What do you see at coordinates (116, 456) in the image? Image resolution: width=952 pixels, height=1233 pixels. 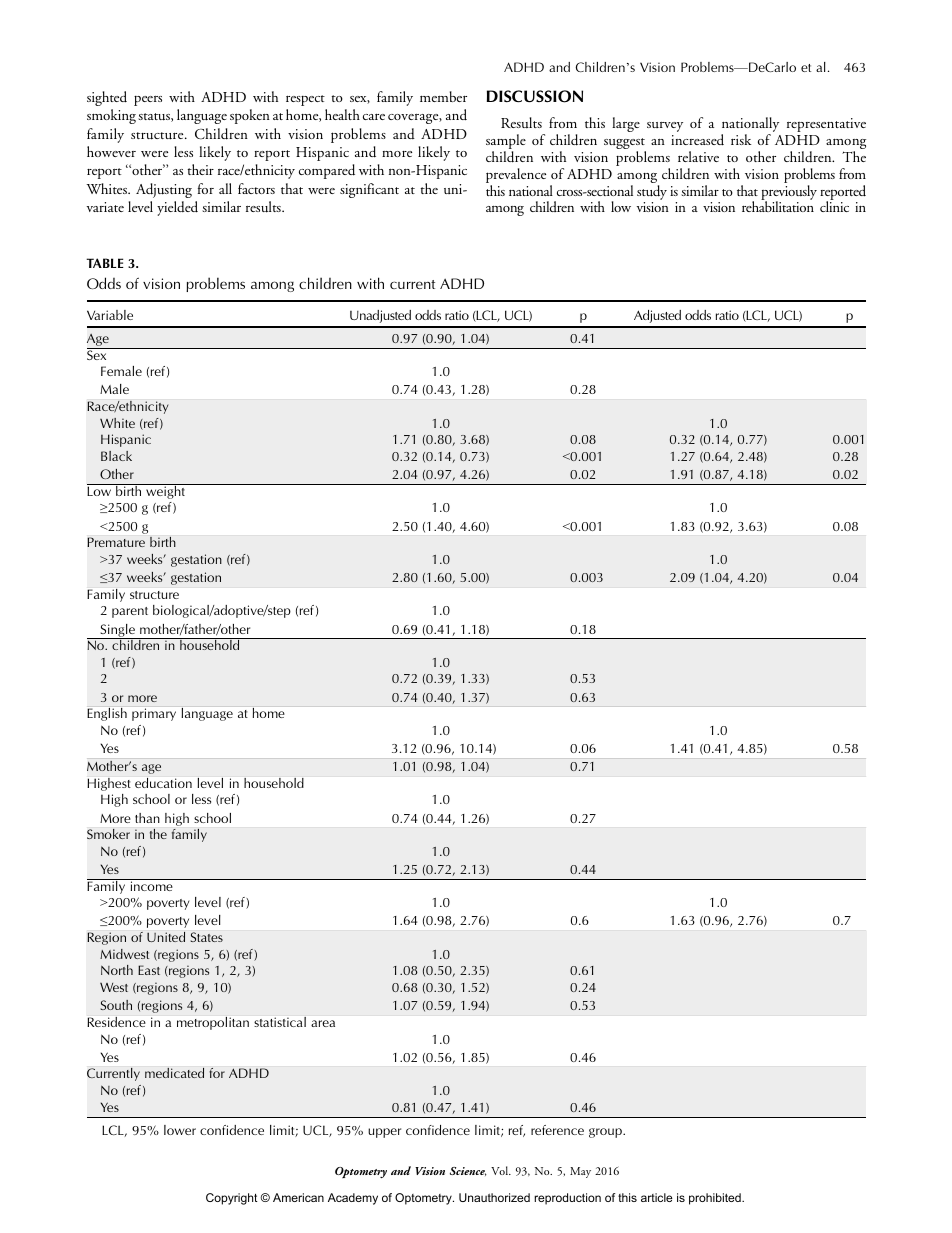 I see `Black` at bounding box center [116, 456].
